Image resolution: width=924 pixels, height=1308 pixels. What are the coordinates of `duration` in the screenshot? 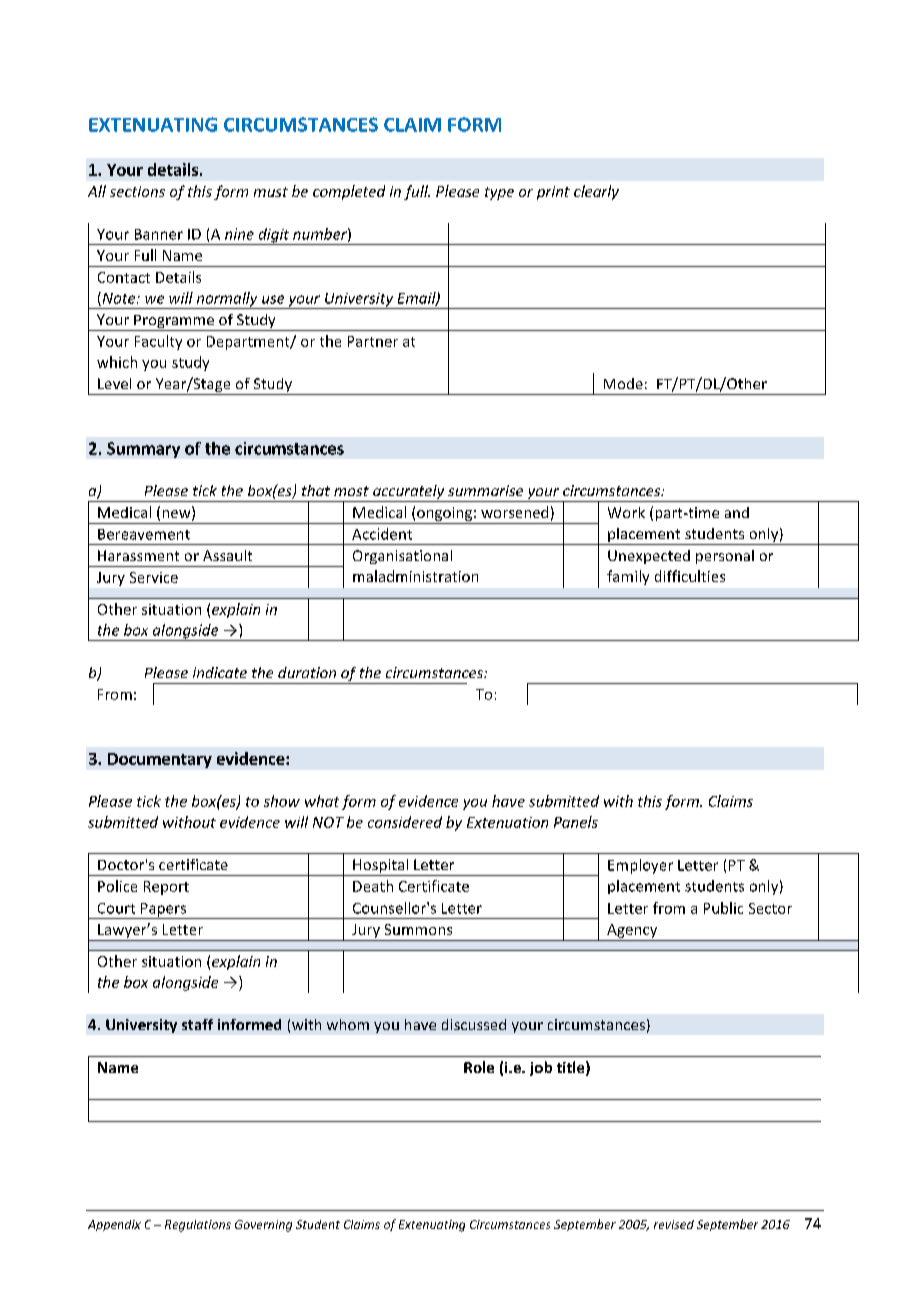 It's located at (307, 672).
